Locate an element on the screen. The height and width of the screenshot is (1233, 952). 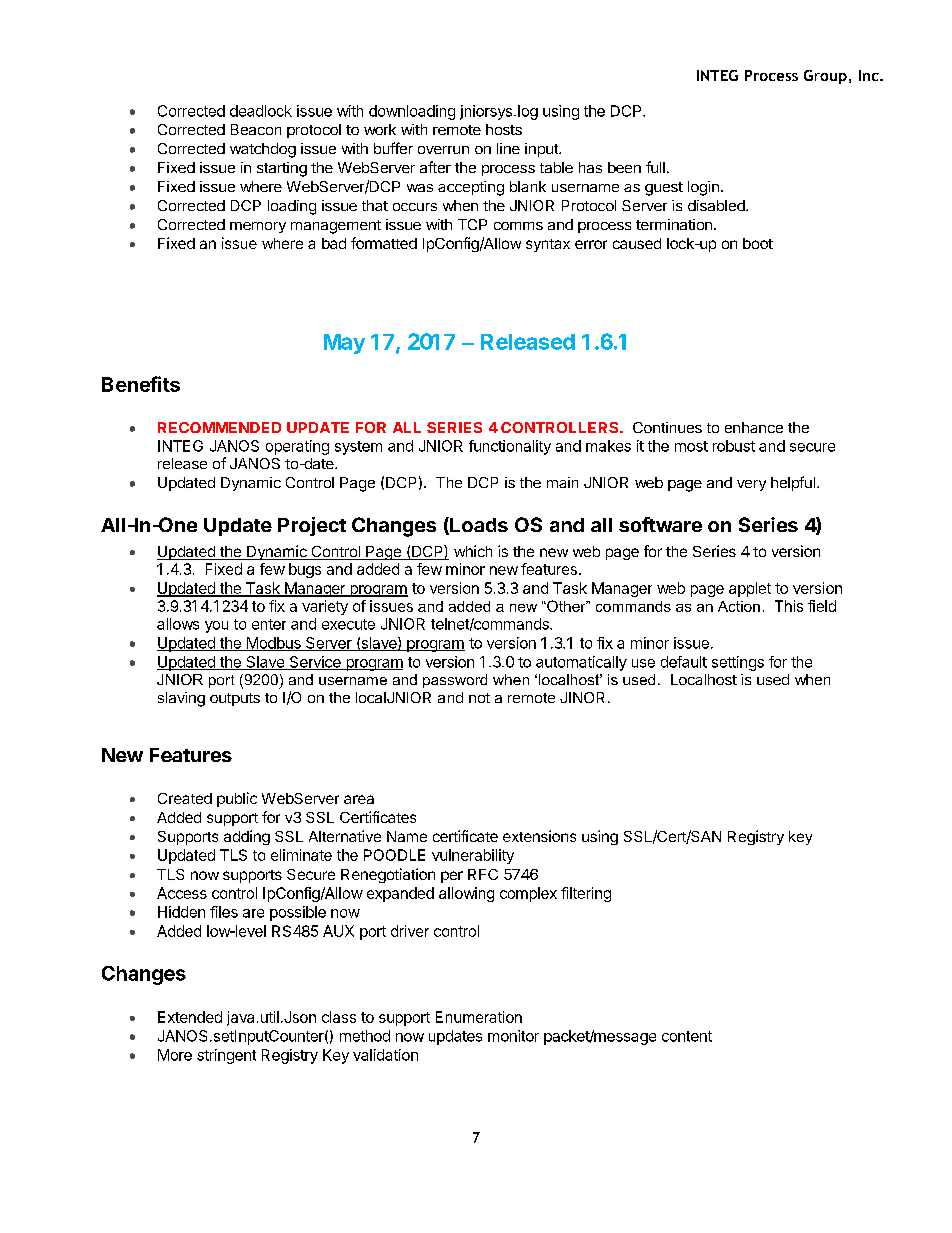
Extended is located at coordinates (190, 1017).
